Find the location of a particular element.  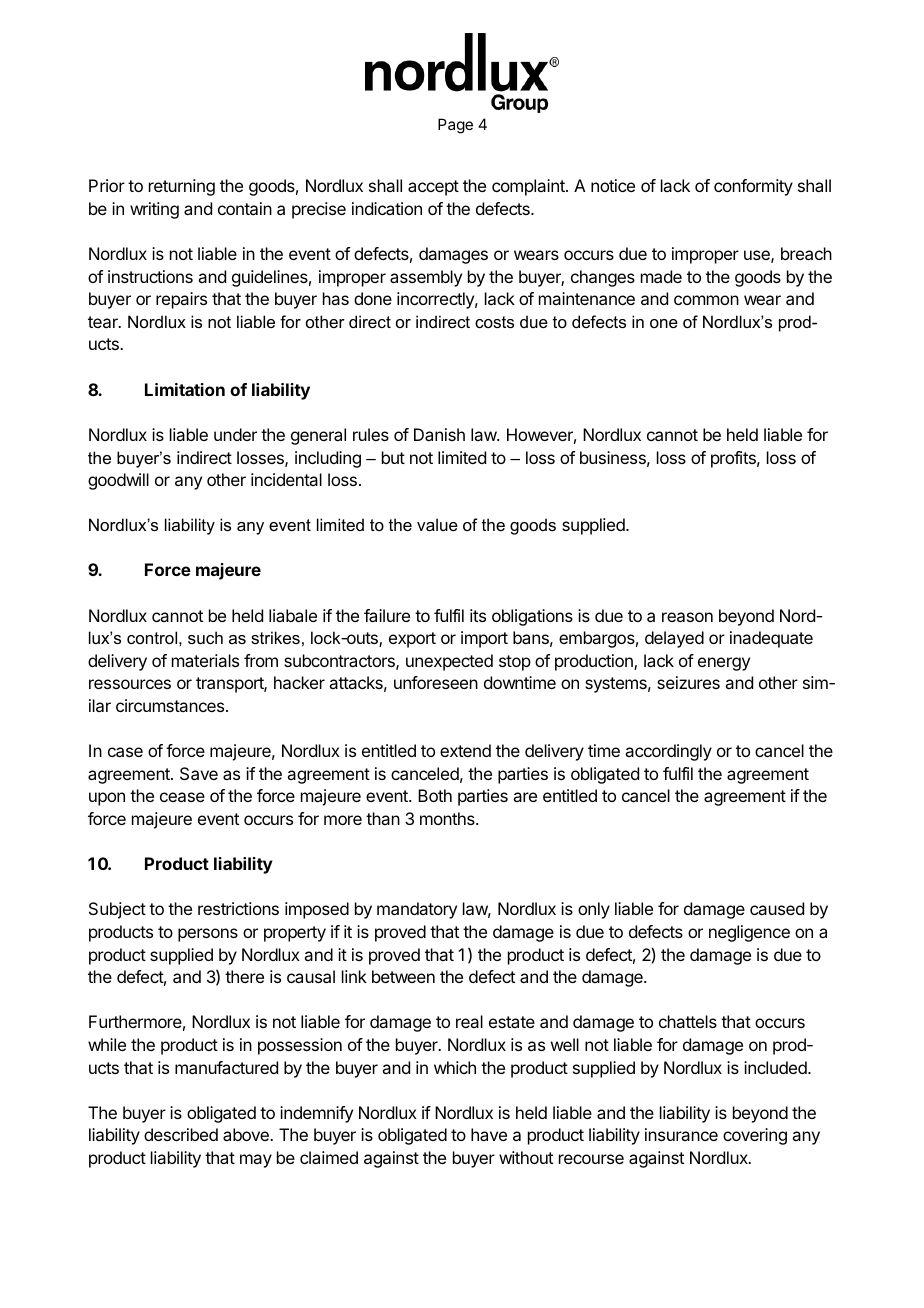

negligence is located at coordinates (749, 933).
